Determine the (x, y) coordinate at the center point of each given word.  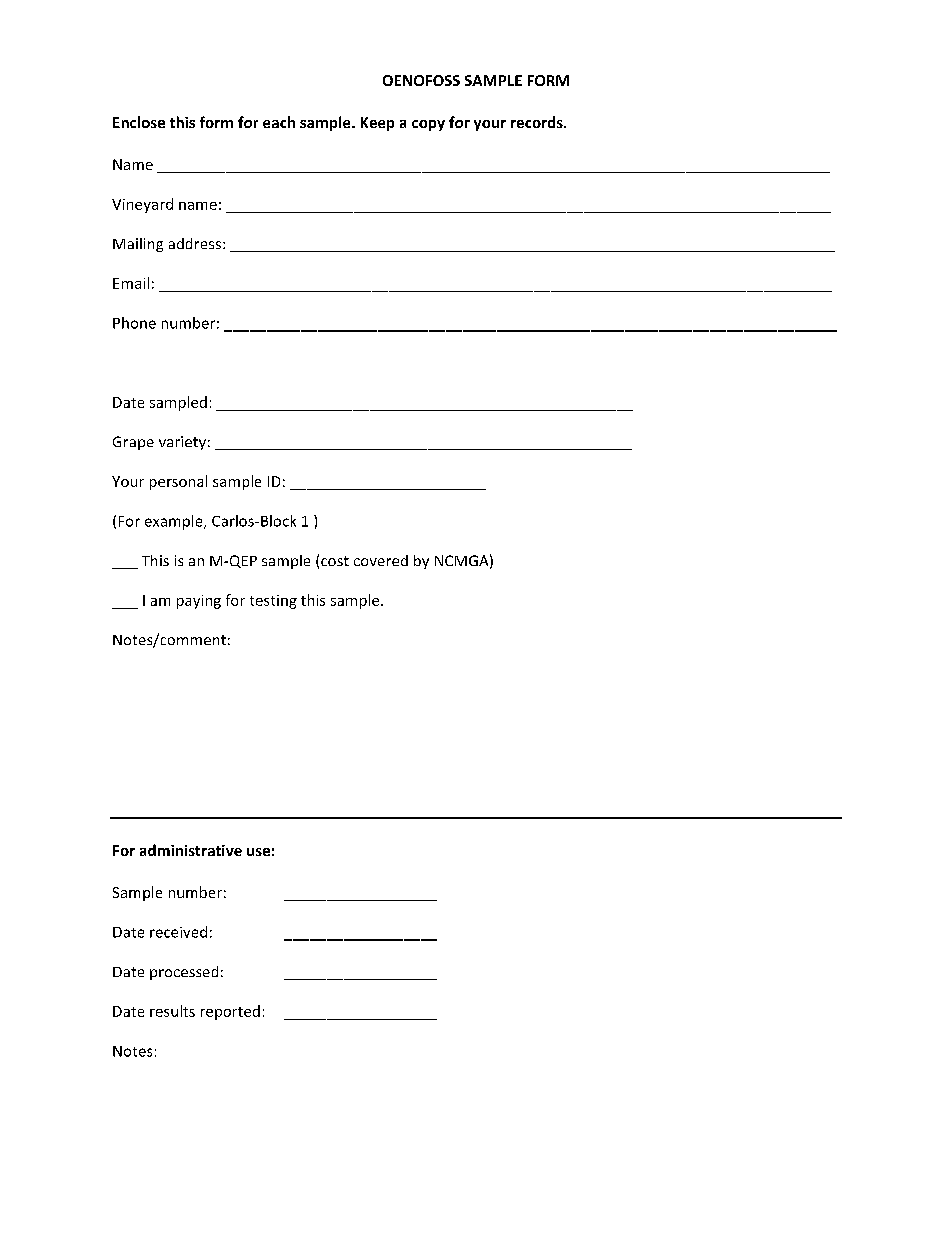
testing (273, 602)
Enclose (139, 122)
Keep (377, 124)
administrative (191, 850)
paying (199, 602)
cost (335, 561)
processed (184, 973)
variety (182, 443)
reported (230, 1012)
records (538, 122)
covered (381, 560)
